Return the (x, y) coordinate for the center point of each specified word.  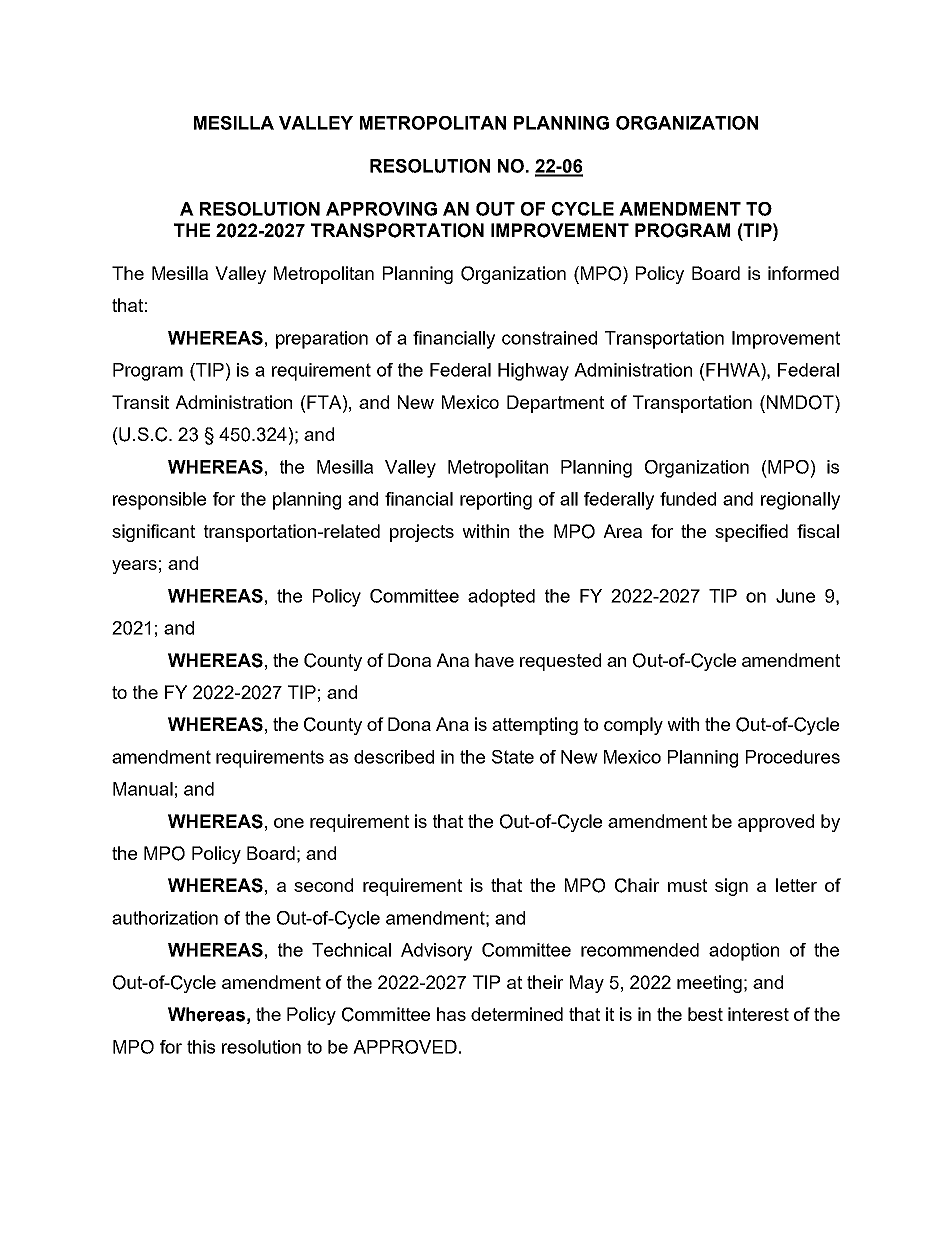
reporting (496, 501)
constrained (549, 338)
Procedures (793, 757)
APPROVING (381, 209)
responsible (159, 501)
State (513, 757)
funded (688, 499)
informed (803, 273)
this (201, 1047)
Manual (143, 789)
